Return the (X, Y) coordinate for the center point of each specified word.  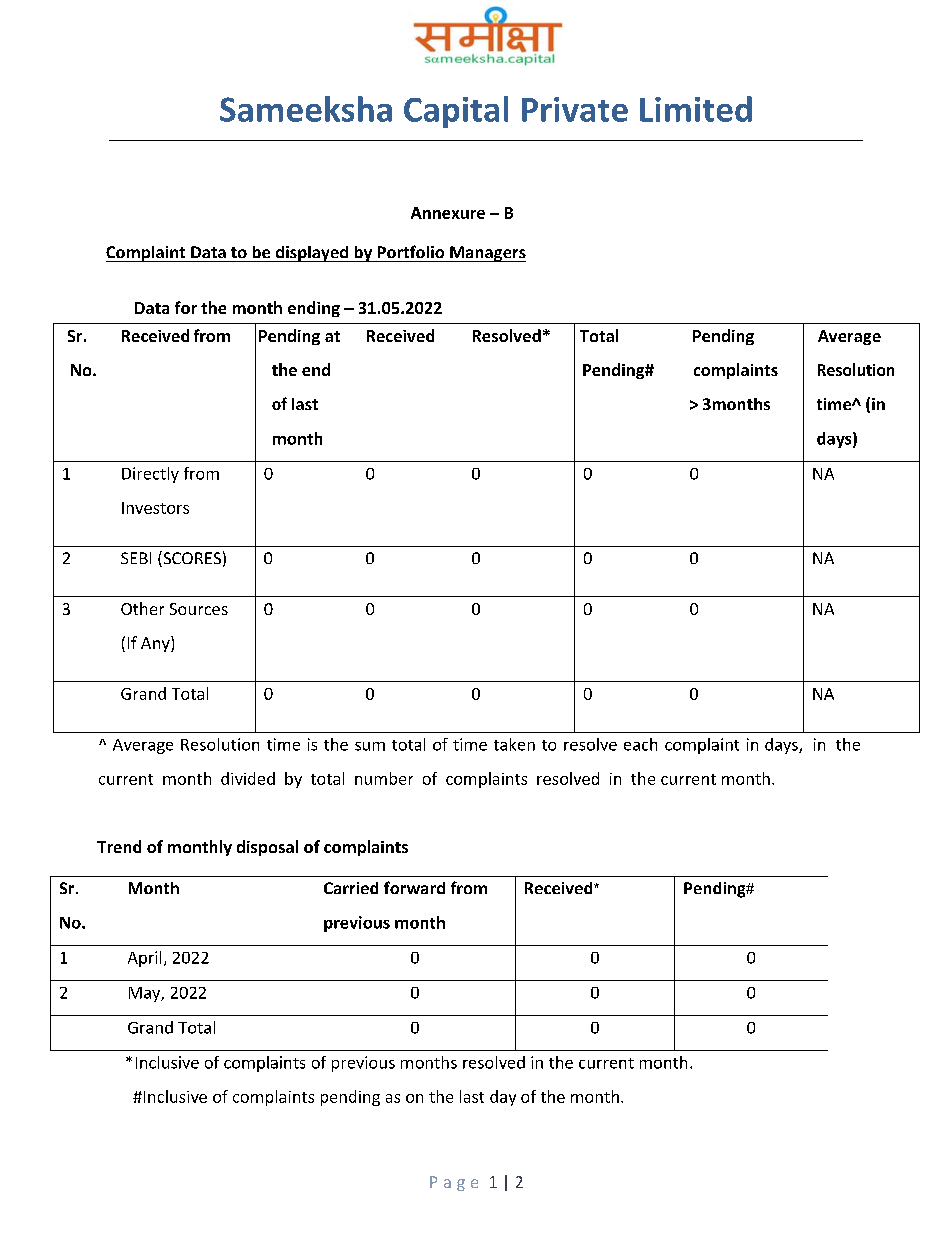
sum (370, 746)
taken (514, 744)
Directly (150, 475)
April (144, 959)
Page (454, 1183)
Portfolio (411, 251)
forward (414, 887)
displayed (312, 254)
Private (575, 109)
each (640, 744)
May (146, 994)
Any (156, 644)
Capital (456, 112)
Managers (487, 254)
